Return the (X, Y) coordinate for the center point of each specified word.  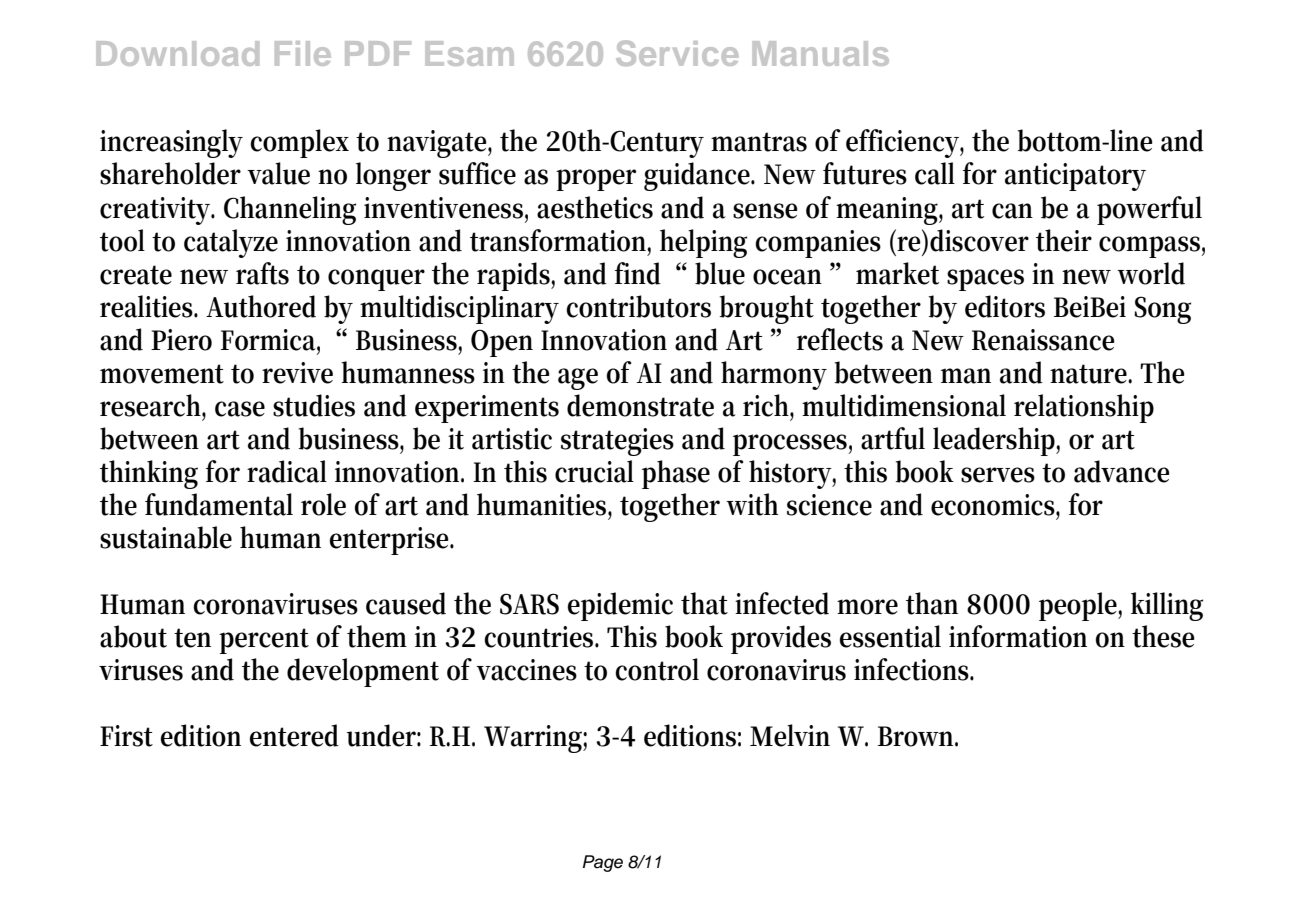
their (1064, 240)
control (657, 669)
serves (998, 475)
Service (677, 53)
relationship (1084, 408)
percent (264, 641)
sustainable (166, 537)
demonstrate (640, 405)
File (303, 53)
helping (703, 243)
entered (294, 735)
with (752, 504)
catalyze (231, 243)
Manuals (821, 53)
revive (297, 373)
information (1018, 636)
